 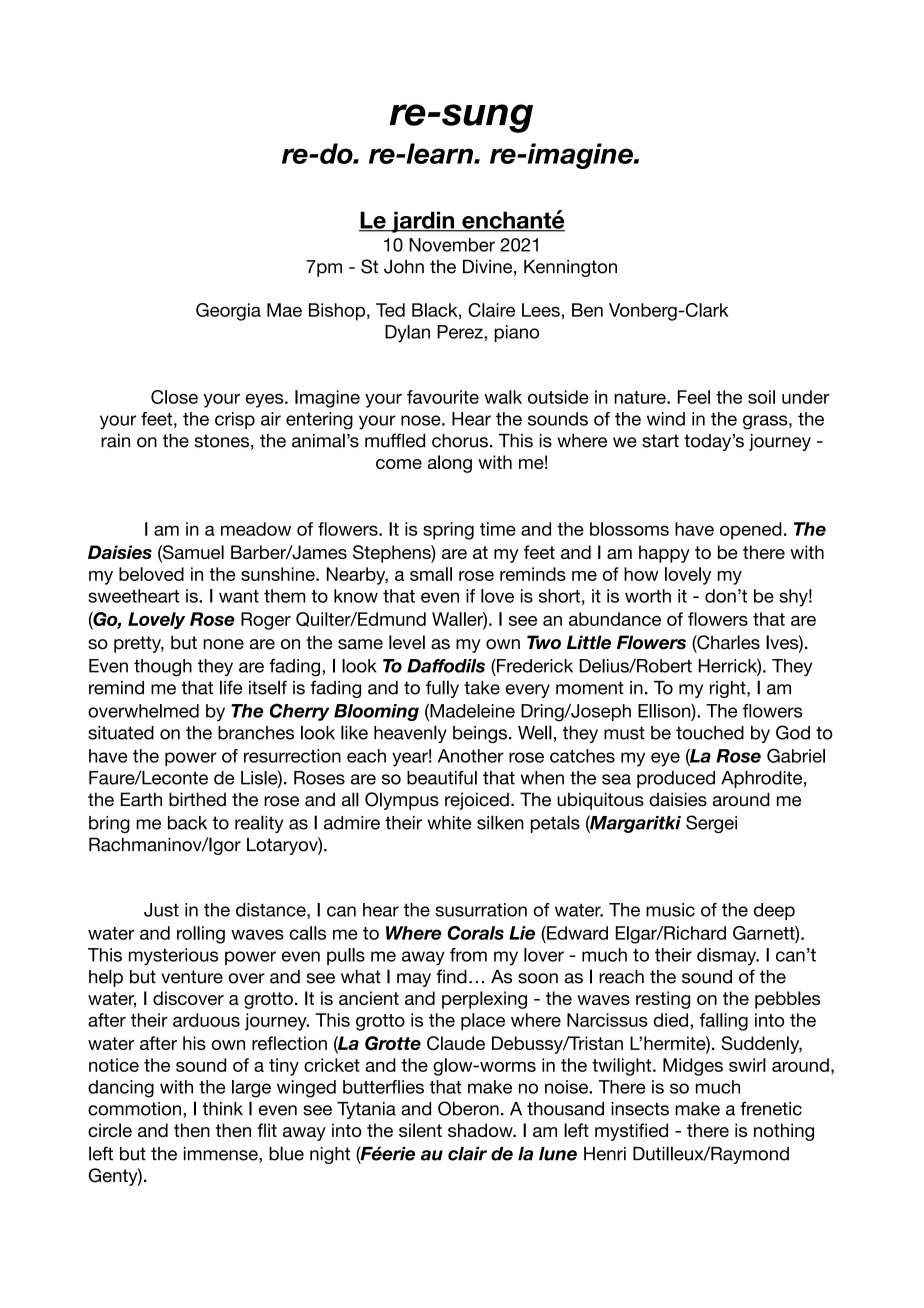 What do you see at coordinates (231, 687) in the image?
I see `life` at bounding box center [231, 687].
